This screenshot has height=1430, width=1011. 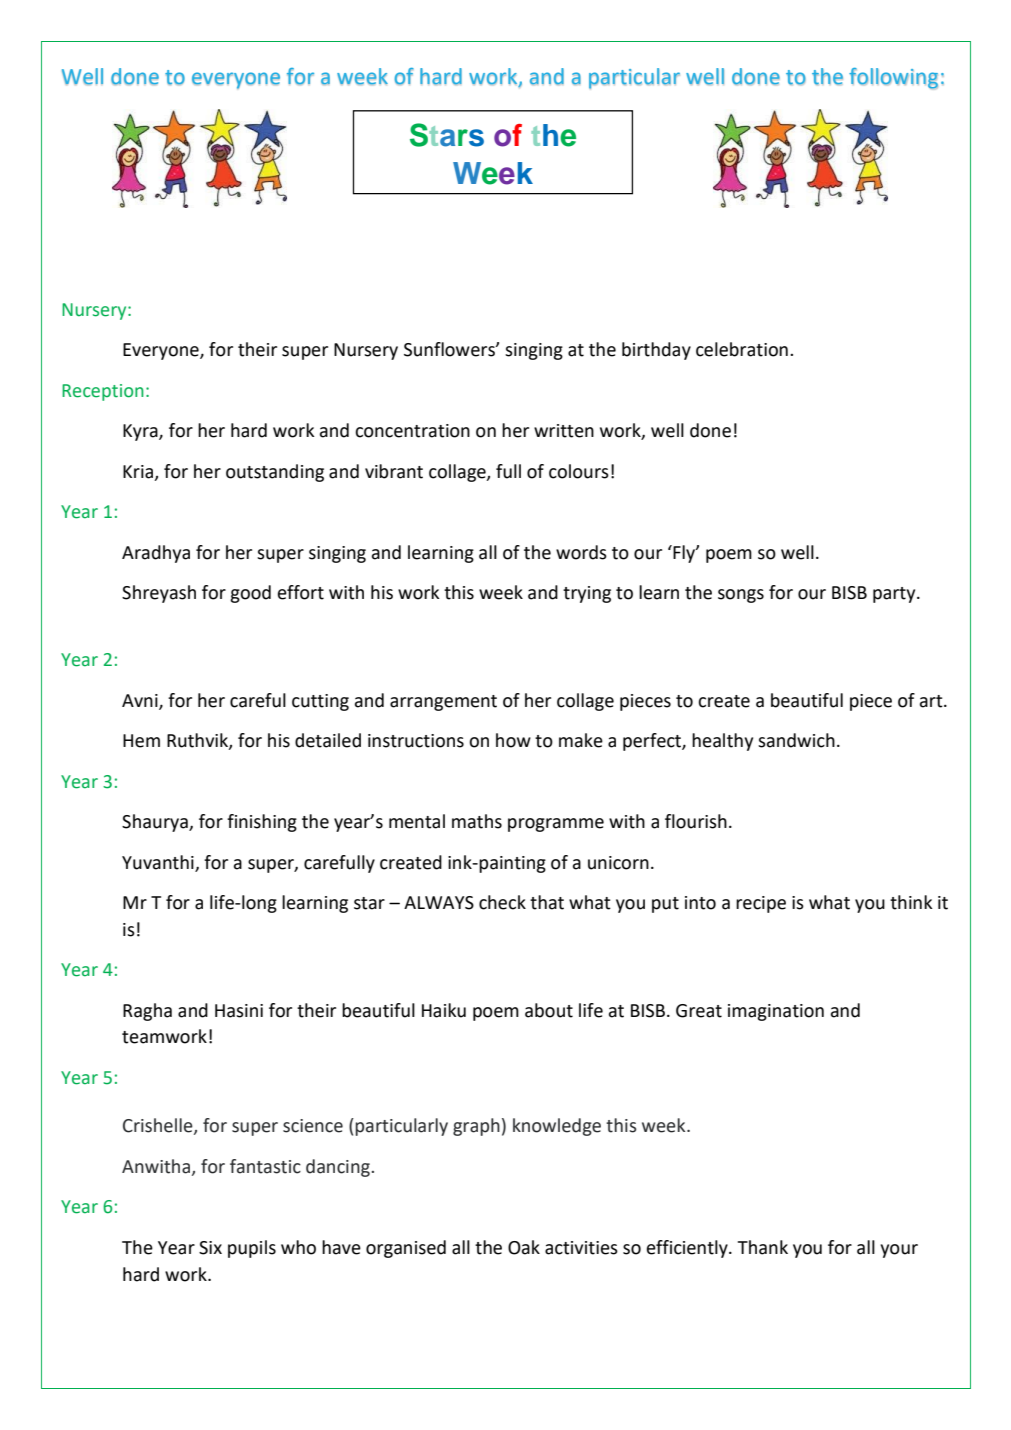 What do you see at coordinates (524, 1247) in the screenshot?
I see `Oak` at bounding box center [524, 1247].
